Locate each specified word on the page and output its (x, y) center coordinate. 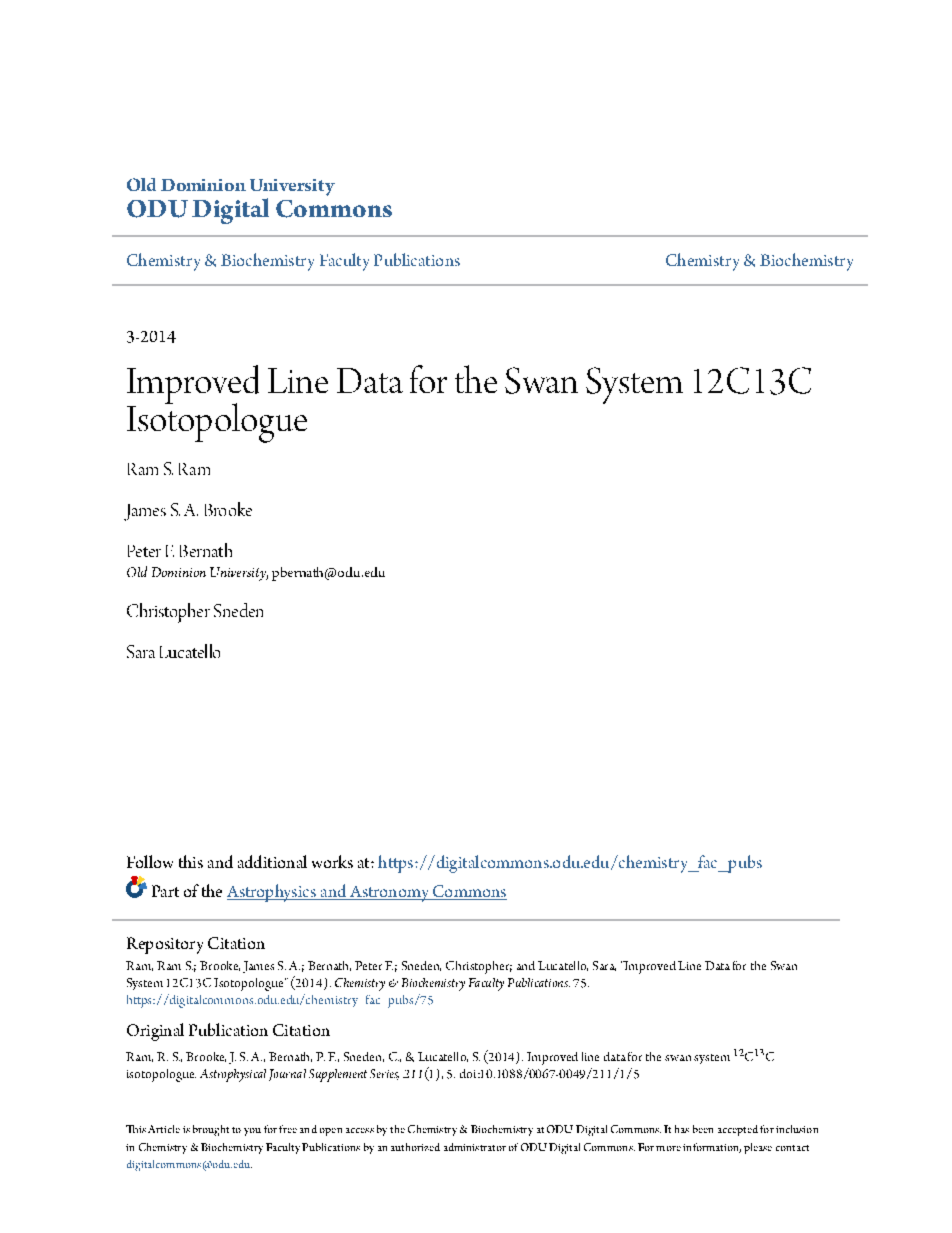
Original (155, 1032)
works (332, 861)
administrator (475, 1147)
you (252, 1132)
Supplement (338, 1075)
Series (384, 1074)
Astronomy (389, 894)
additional (272, 861)
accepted (738, 1130)
